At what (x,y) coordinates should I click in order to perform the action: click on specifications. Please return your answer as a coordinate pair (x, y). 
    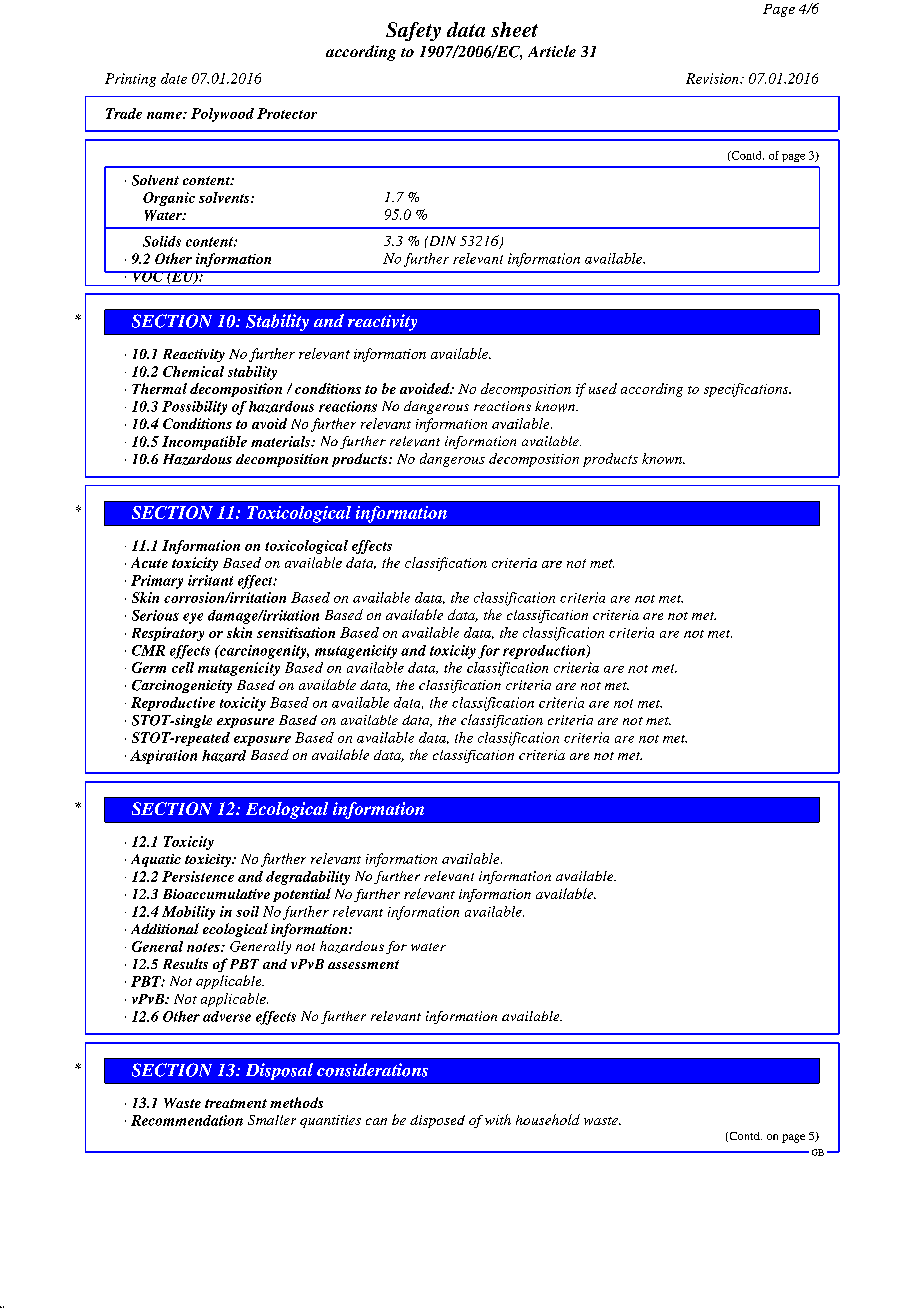
    Looking at the image, I should click on (747, 390).
